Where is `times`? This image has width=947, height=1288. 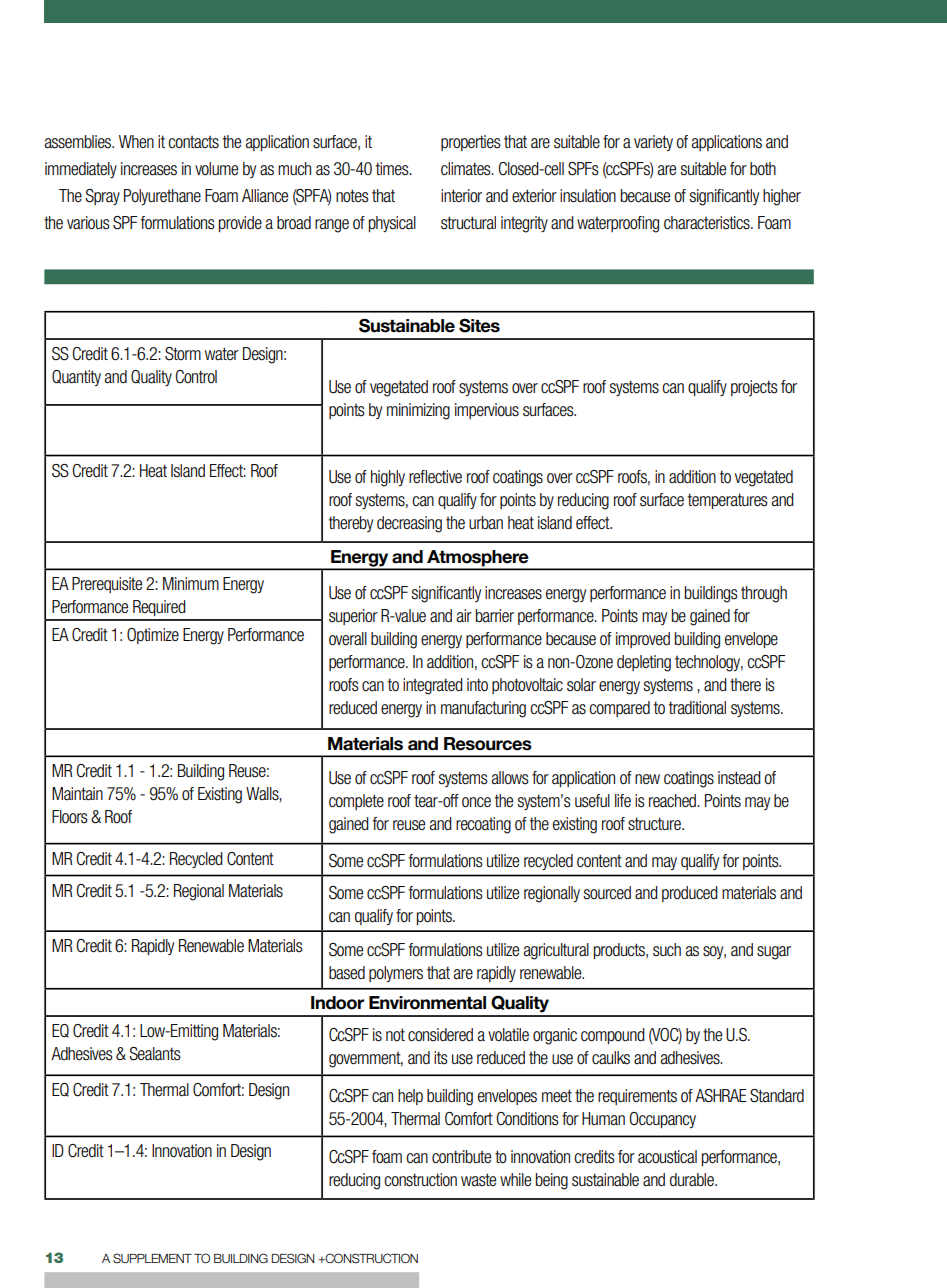 times is located at coordinates (393, 169).
